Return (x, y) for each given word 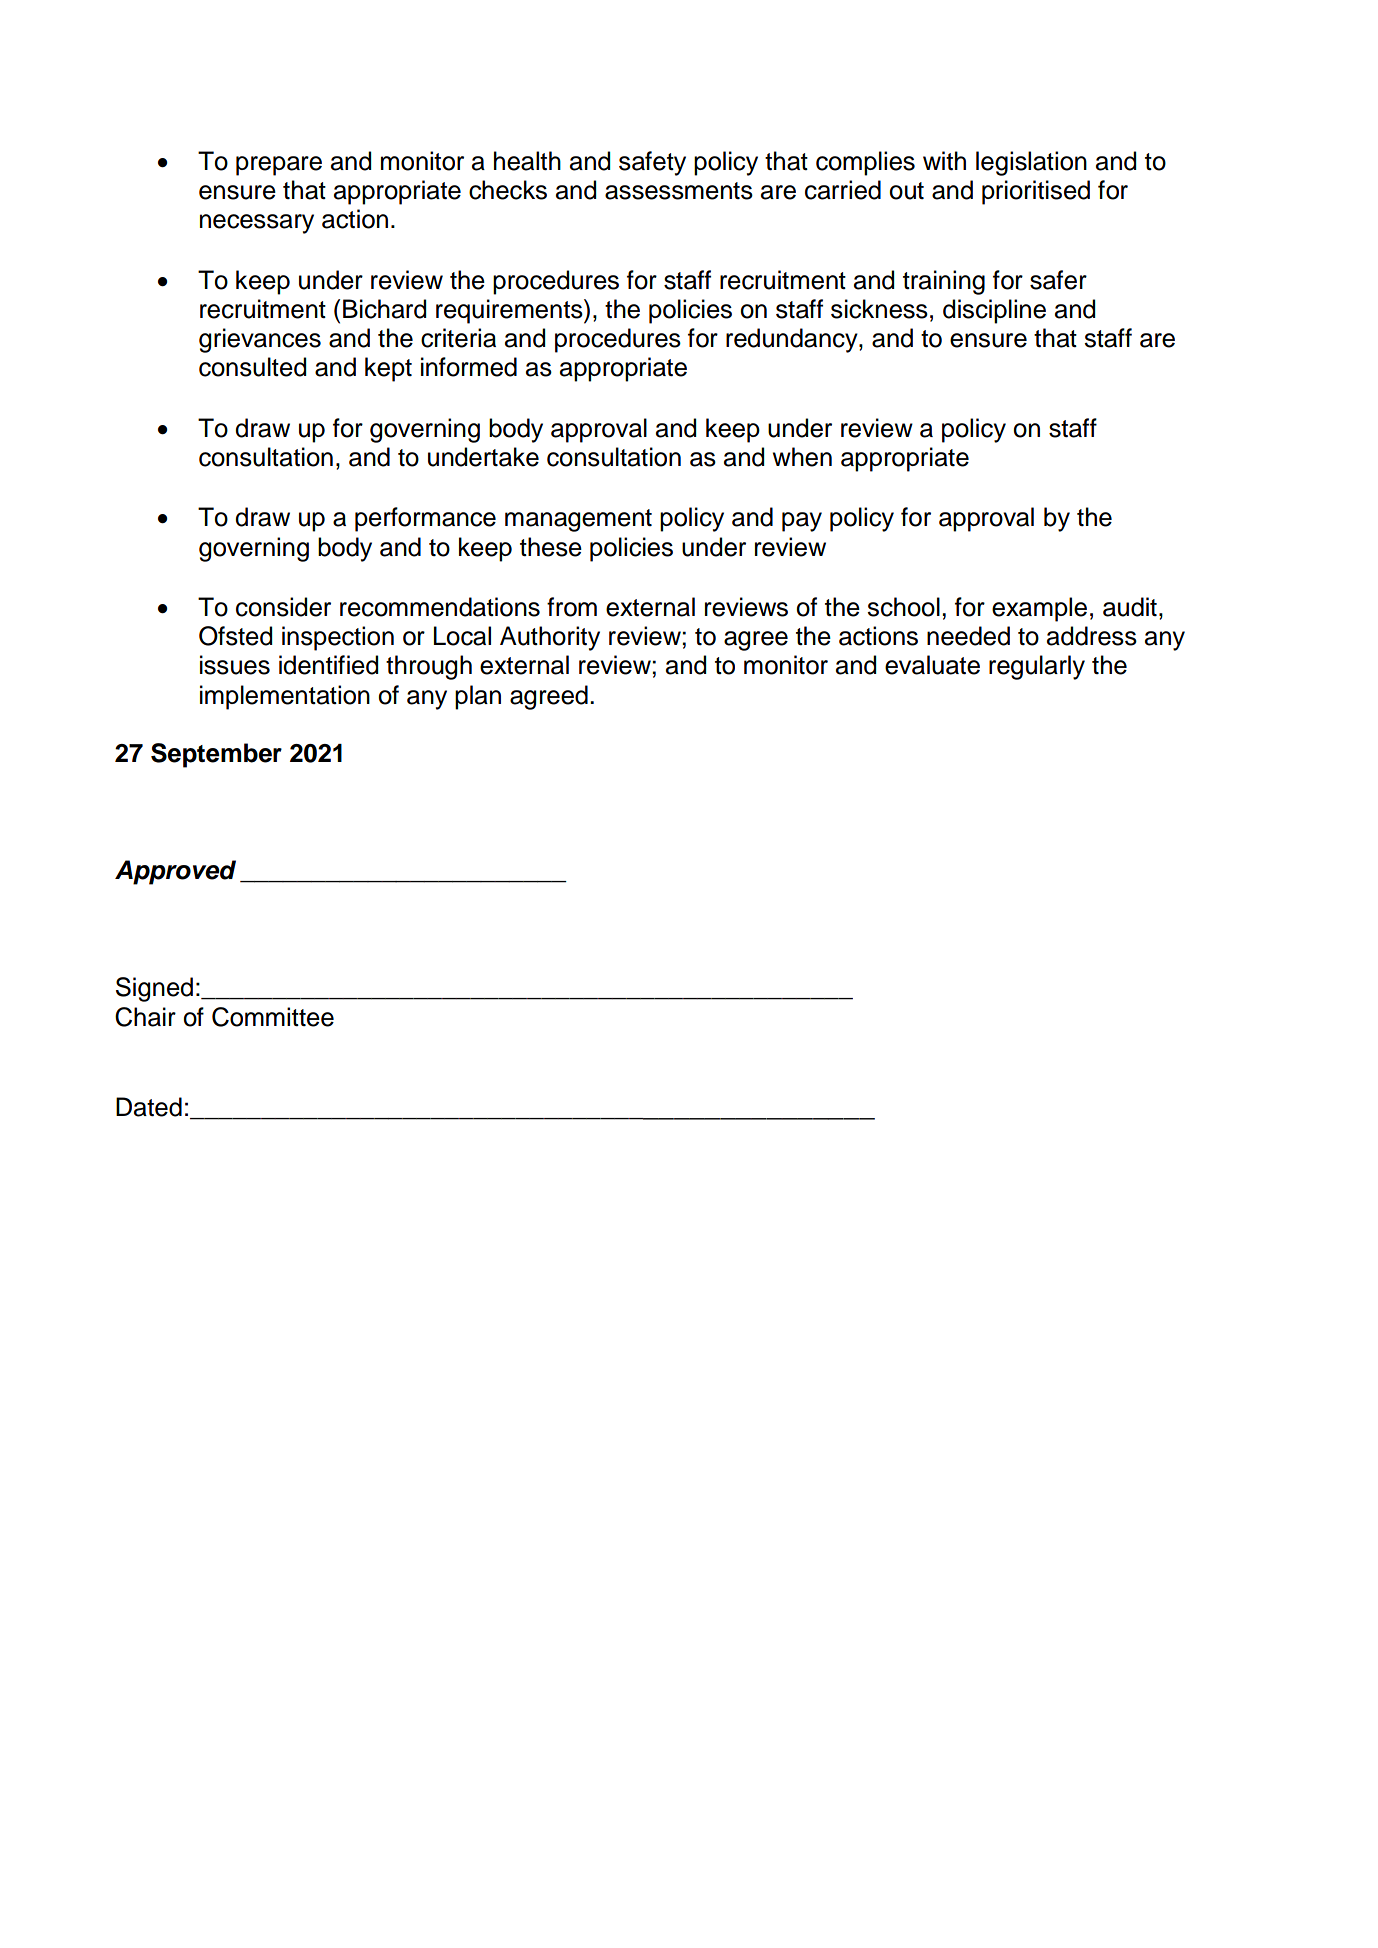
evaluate (932, 665)
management (578, 520)
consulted (253, 367)
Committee (273, 1017)
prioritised (1036, 192)
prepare (279, 166)
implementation (285, 697)
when (802, 457)
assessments (679, 191)
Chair (145, 1017)
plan (478, 697)
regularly (1037, 667)
